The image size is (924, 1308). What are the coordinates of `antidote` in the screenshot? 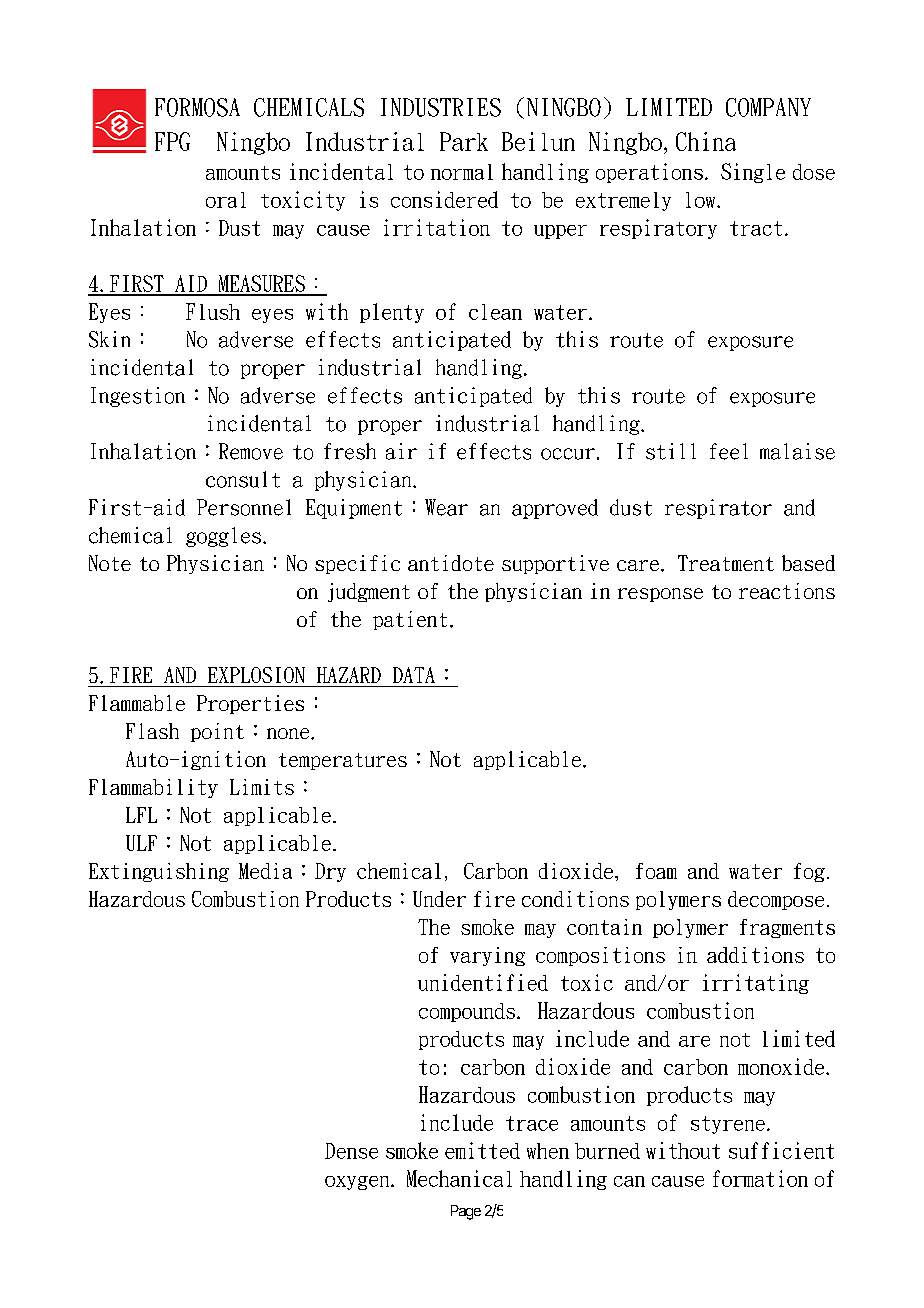 It's located at (451, 563).
